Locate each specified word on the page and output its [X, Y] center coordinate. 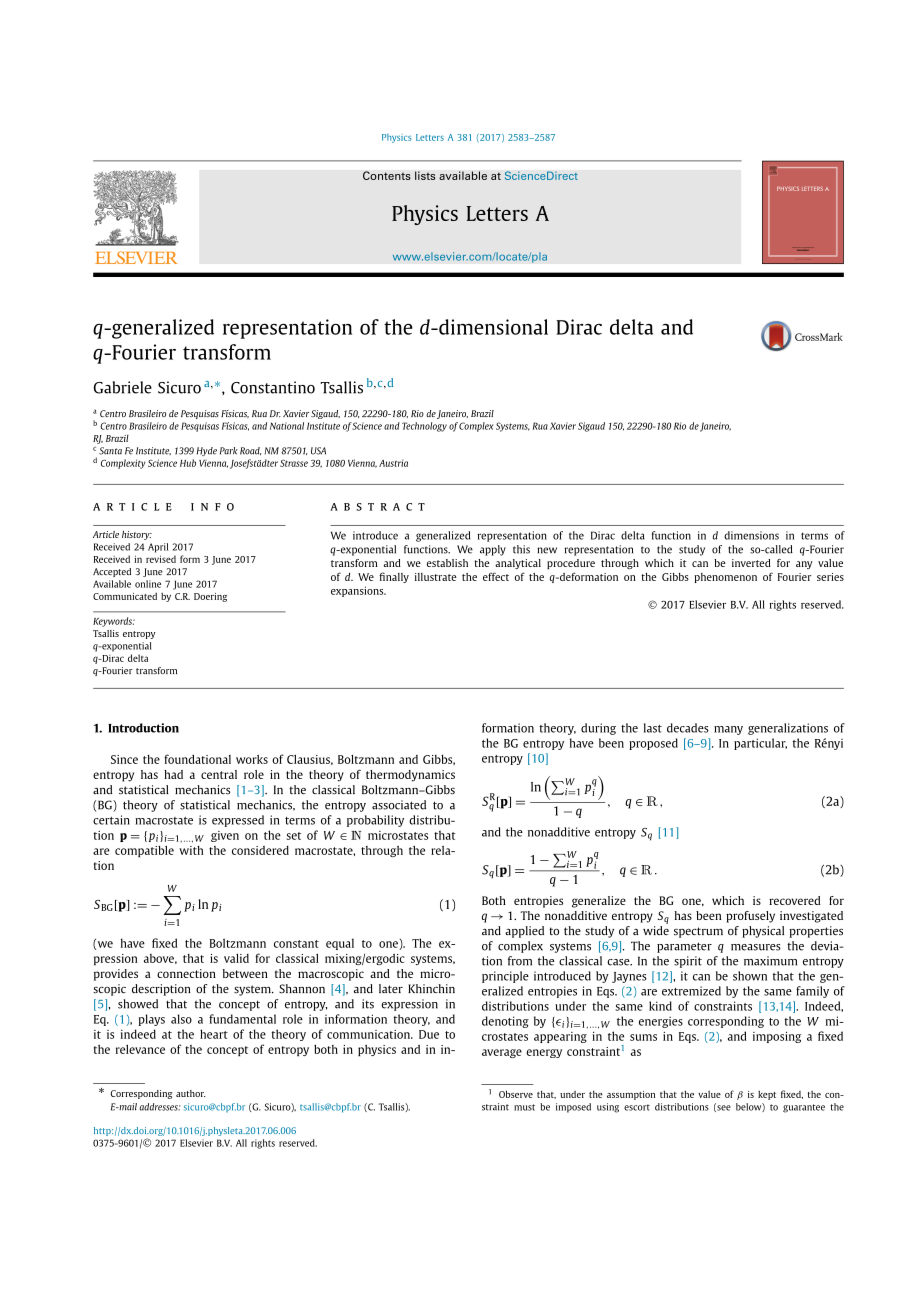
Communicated [125, 596]
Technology [424, 427]
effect [496, 576]
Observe [516, 1094]
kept [767, 1095]
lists [425, 175]
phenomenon [725, 578]
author [191, 1093]
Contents [387, 175]
